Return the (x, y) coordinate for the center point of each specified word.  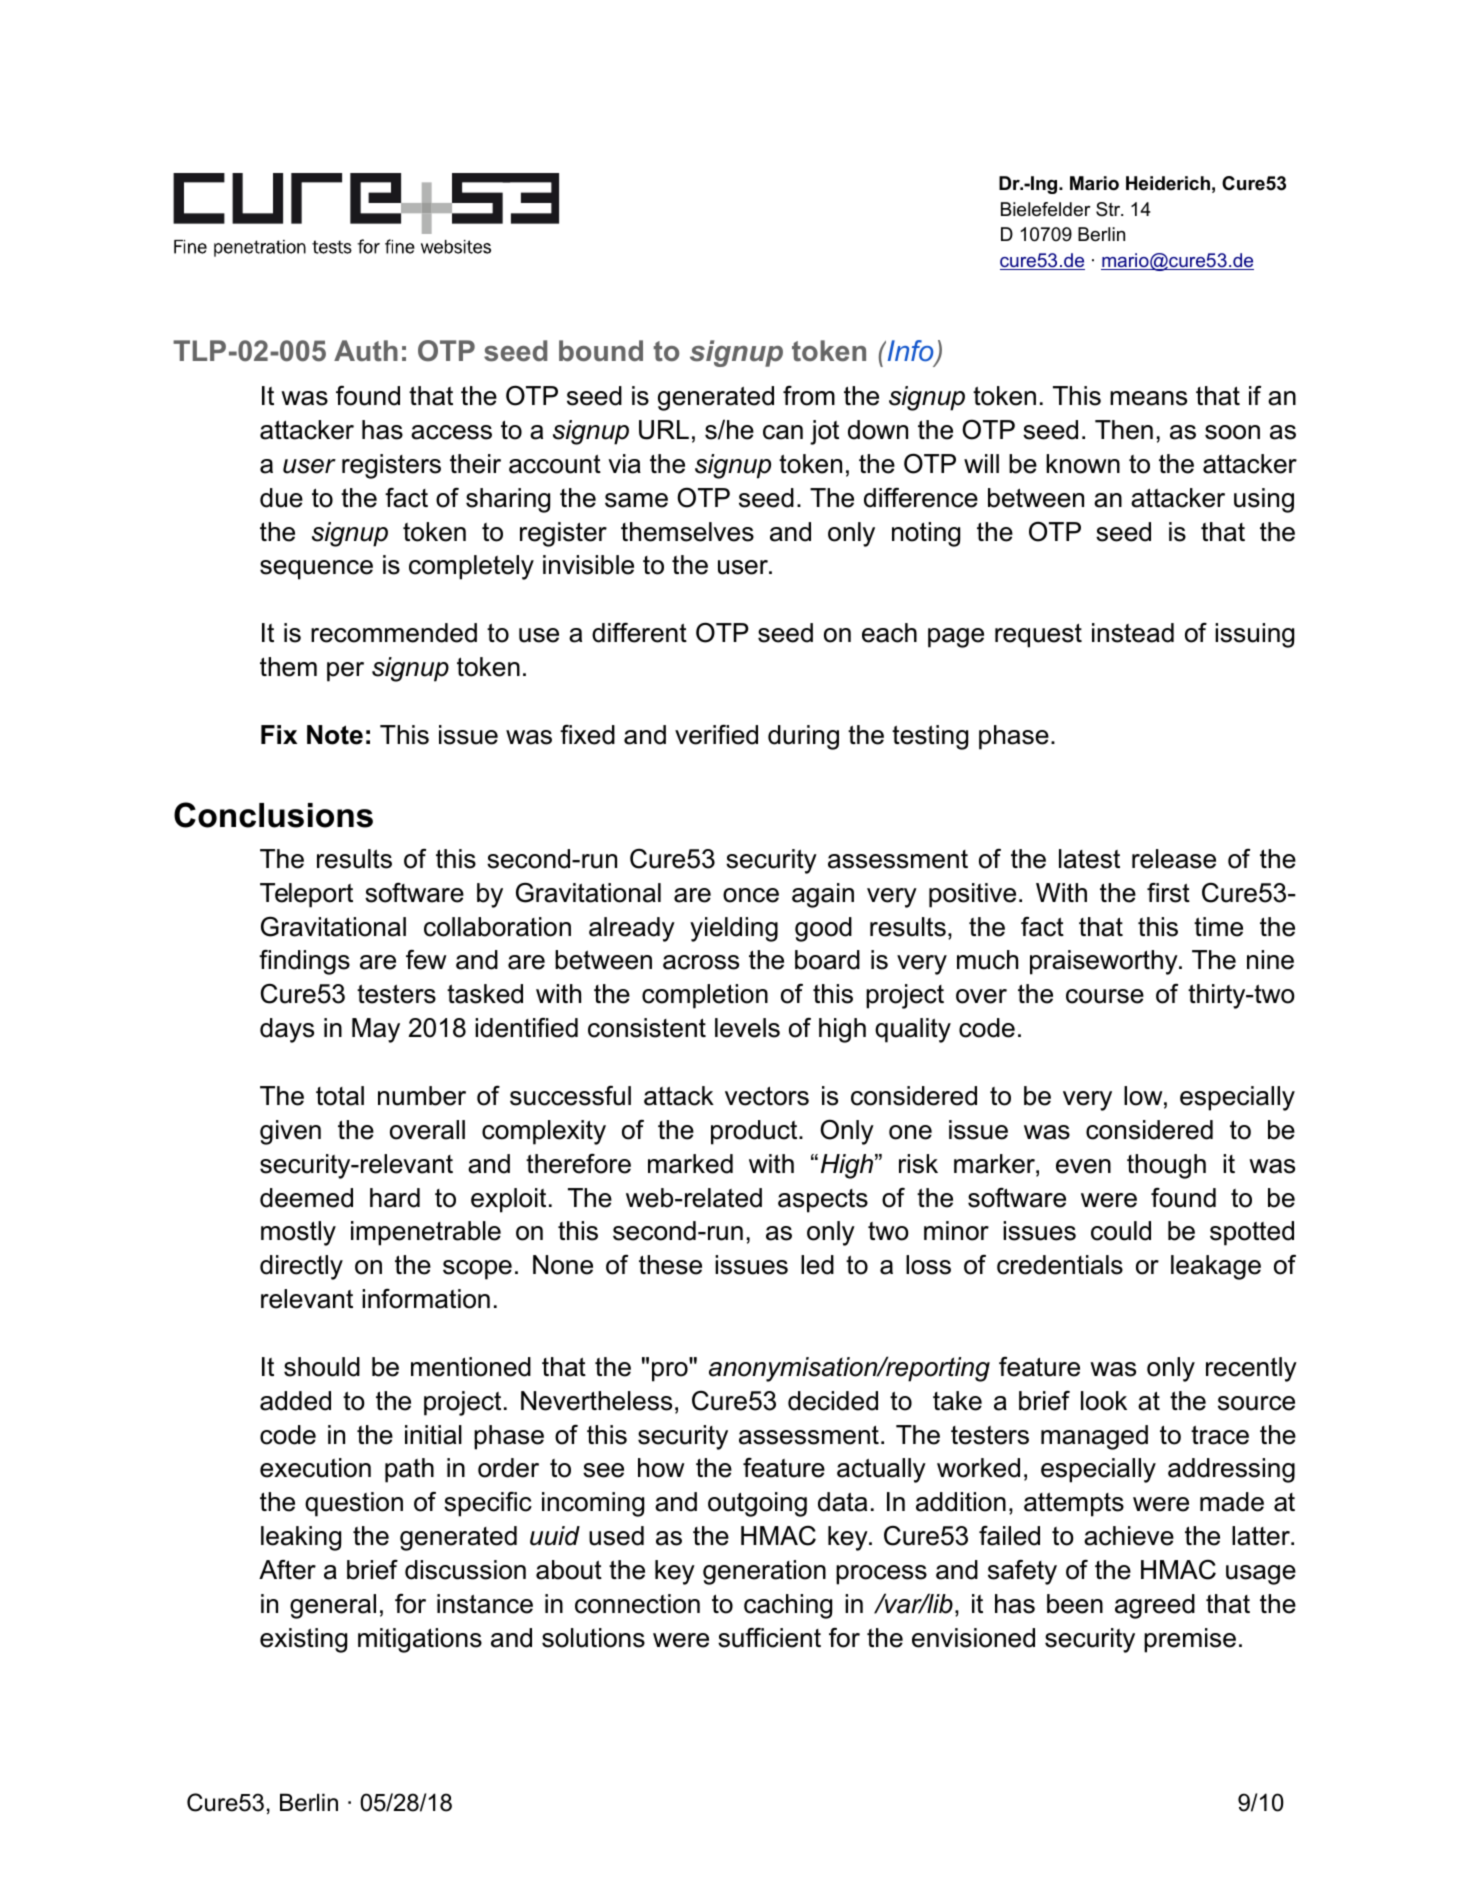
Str (1109, 209)
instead (1133, 633)
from (809, 396)
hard (395, 1198)
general (333, 1606)
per (345, 672)
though (1166, 1166)
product (755, 1132)
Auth (366, 351)
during (803, 737)
